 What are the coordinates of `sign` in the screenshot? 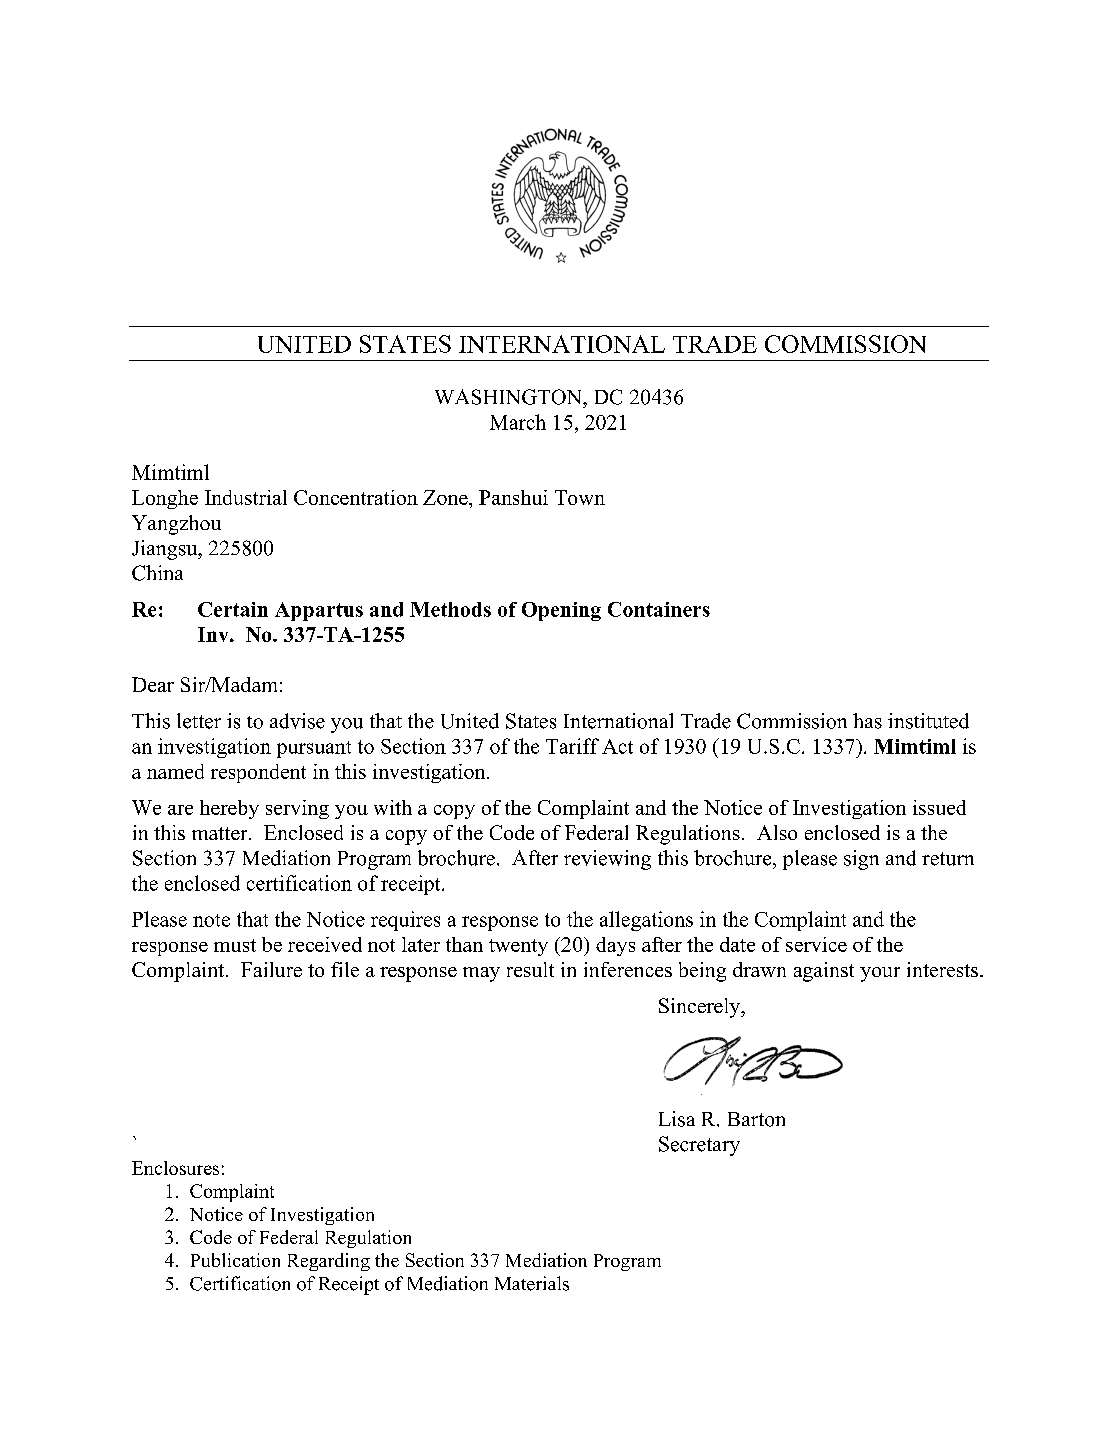 It's located at (861, 860).
